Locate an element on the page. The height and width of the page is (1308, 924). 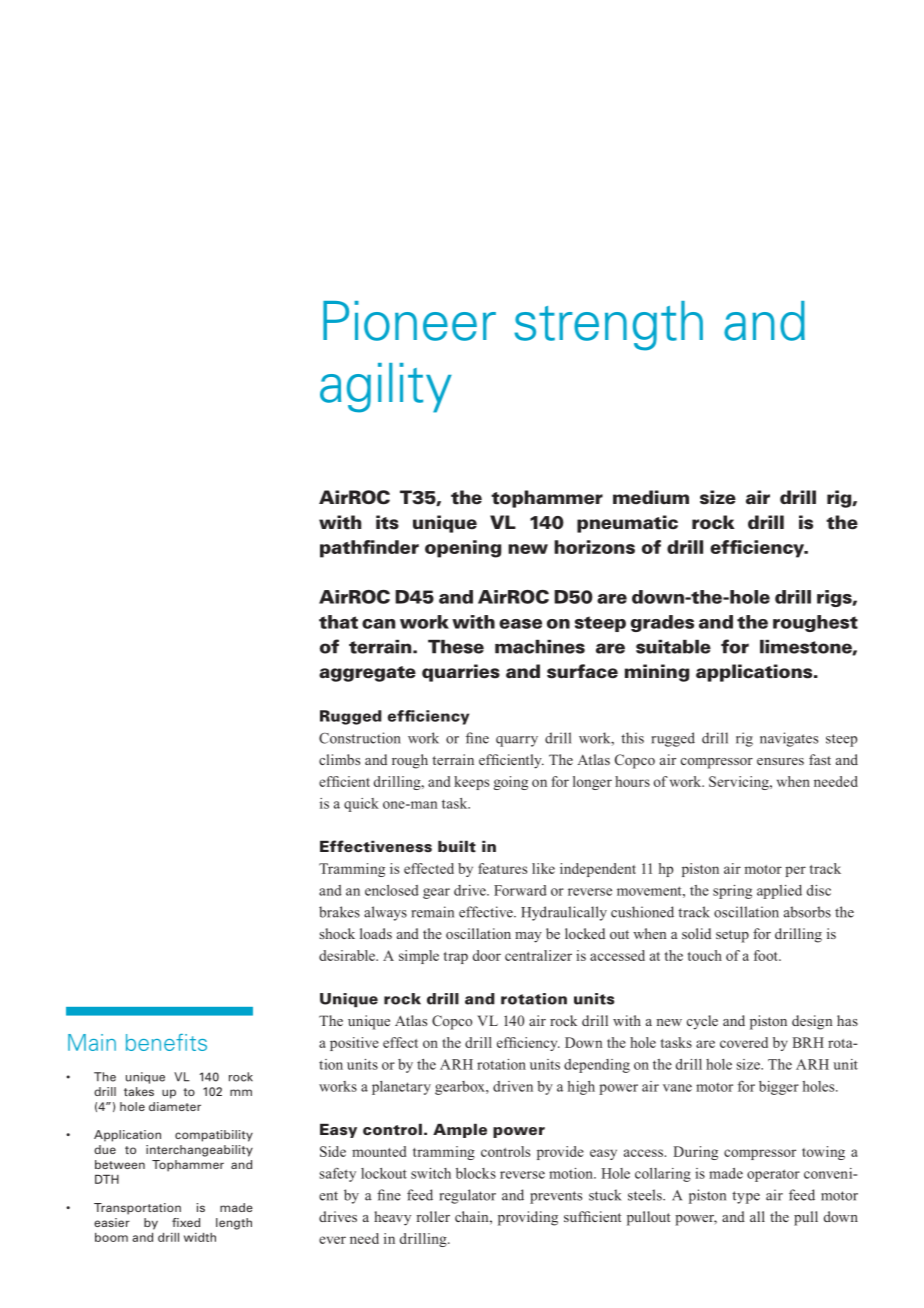
fixed is located at coordinates (186, 1222).
